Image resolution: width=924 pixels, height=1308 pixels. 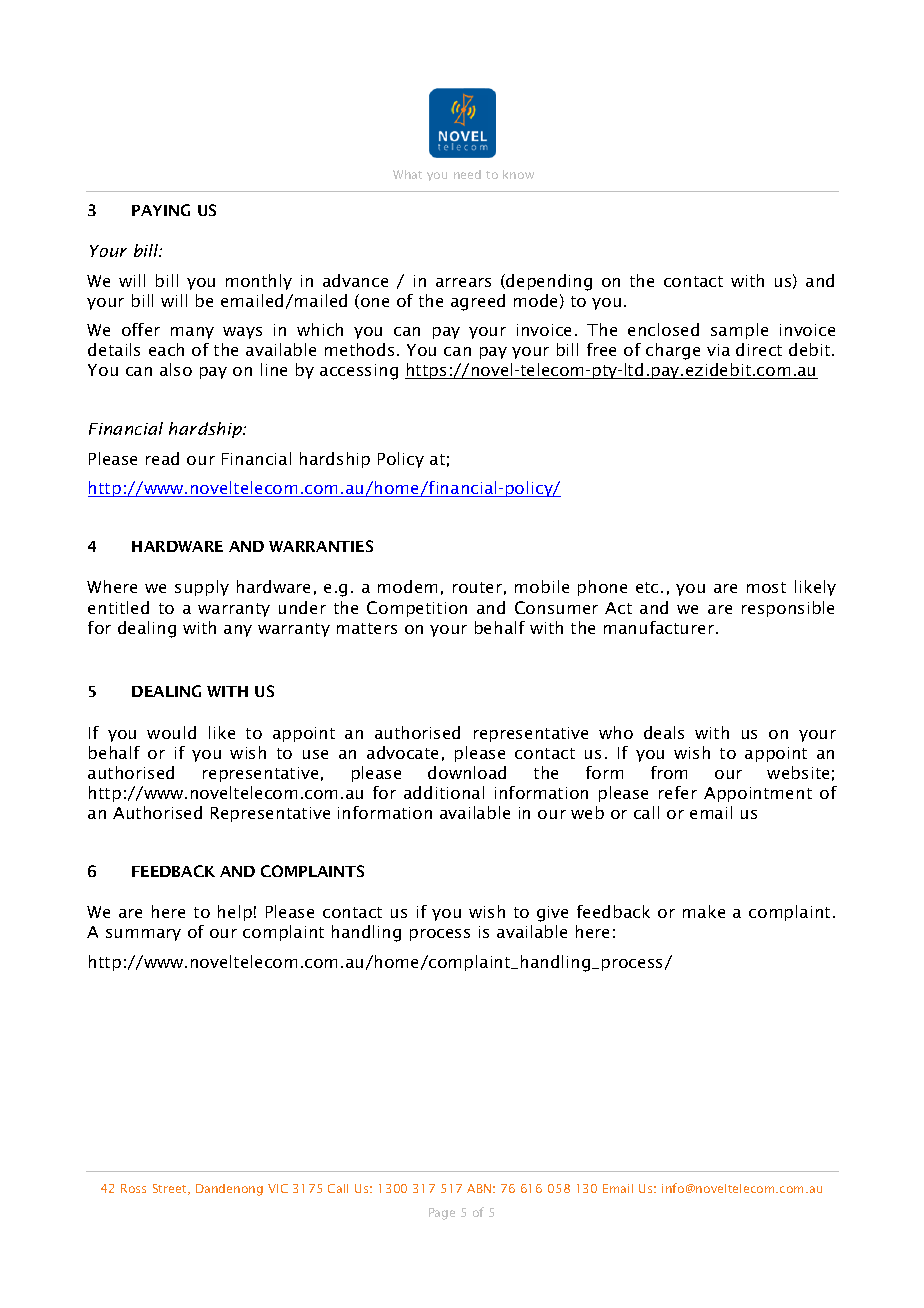 What do you see at coordinates (704, 911) in the document?
I see `make` at bounding box center [704, 911].
